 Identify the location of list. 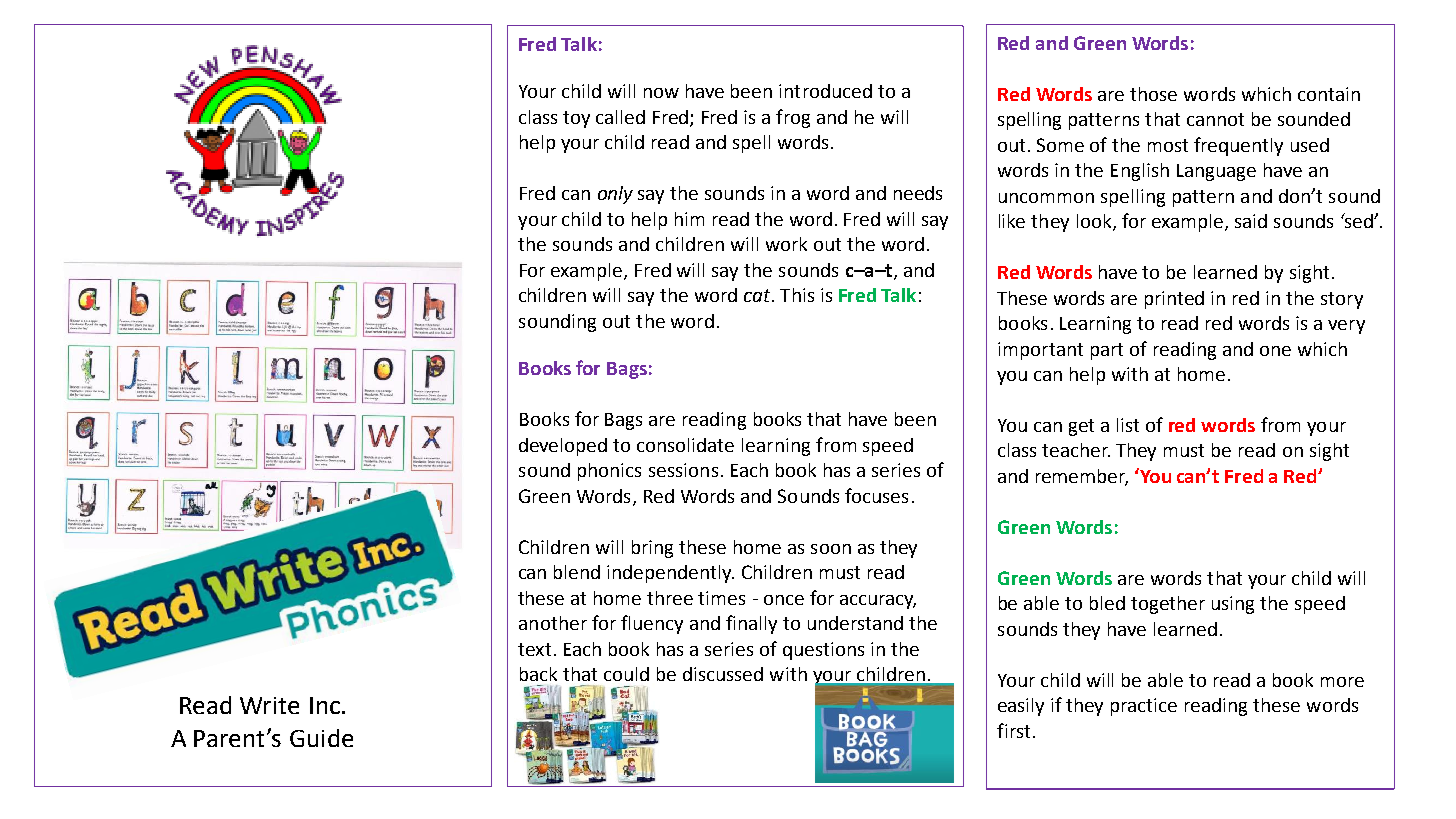
(1128, 425).
